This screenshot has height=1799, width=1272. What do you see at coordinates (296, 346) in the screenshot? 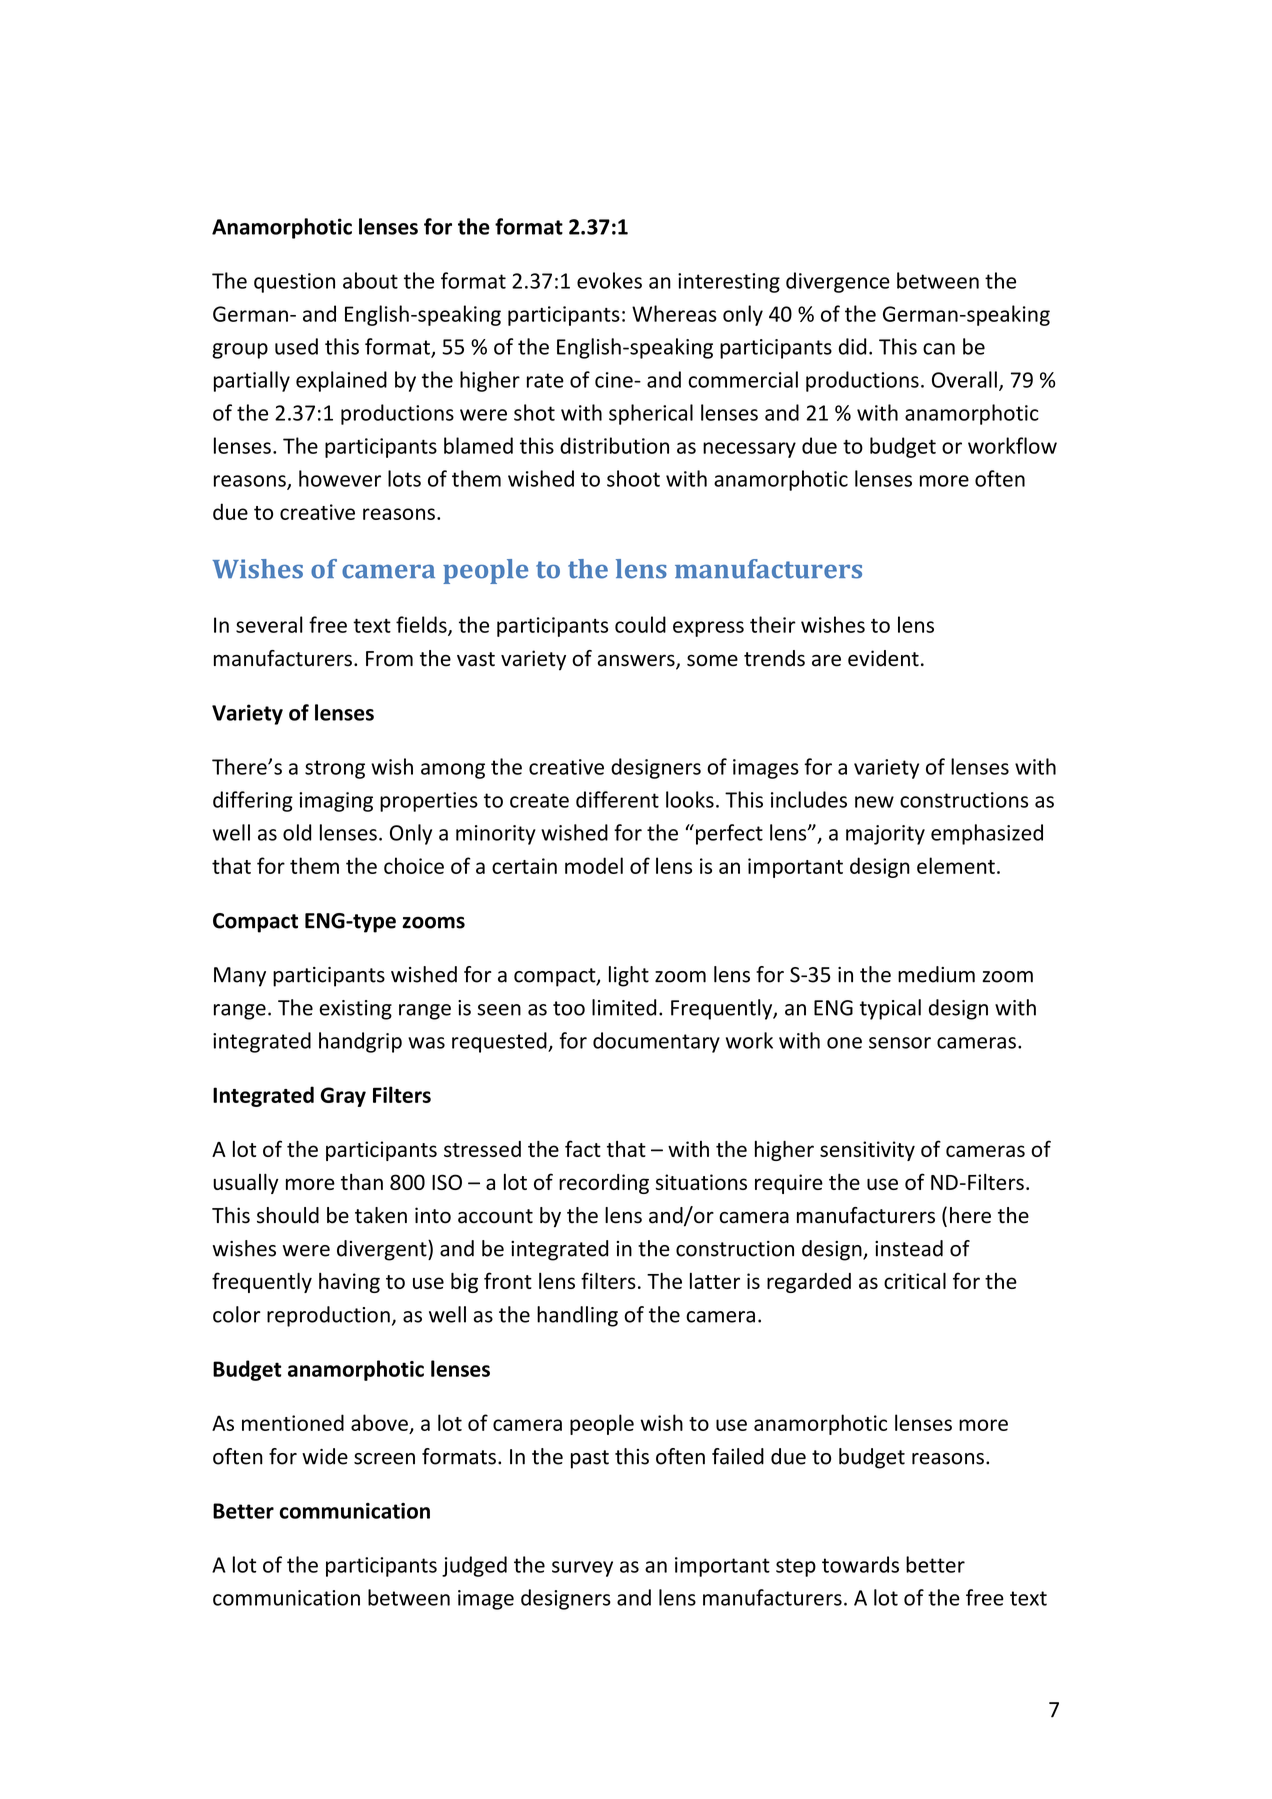
I see `used` at bounding box center [296, 346].
